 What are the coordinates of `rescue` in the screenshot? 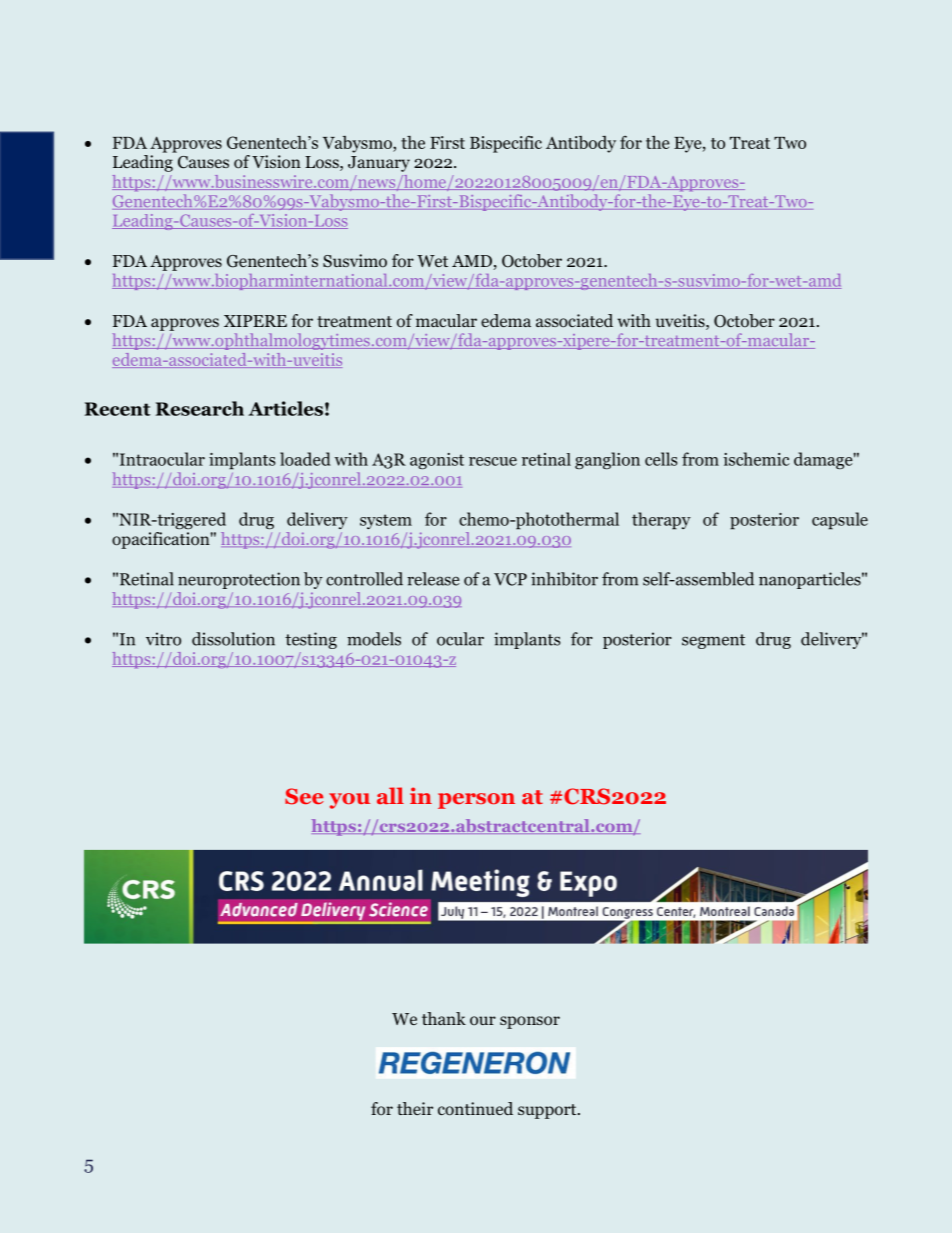 It's located at (493, 461).
